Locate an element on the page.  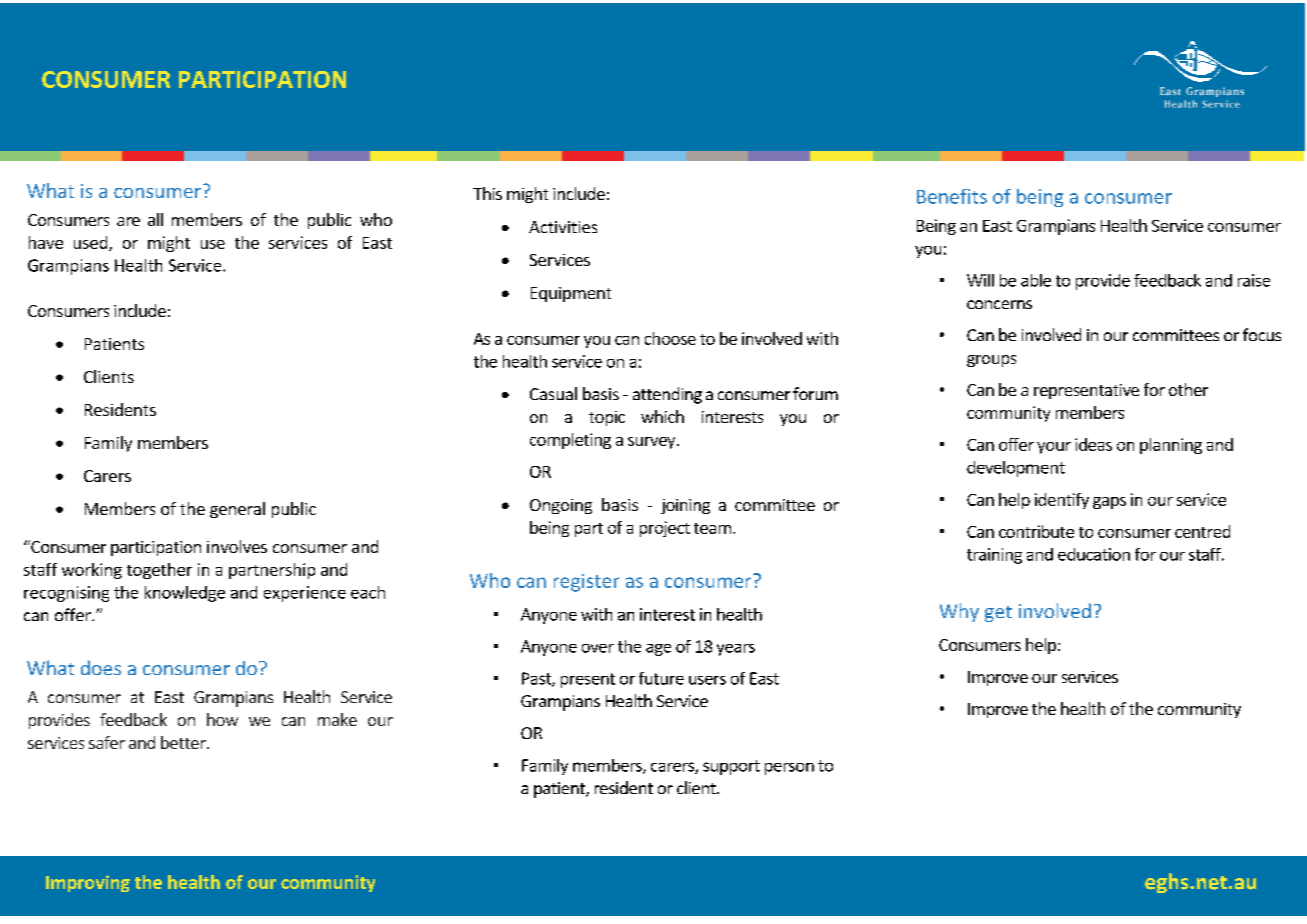
all is located at coordinates (155, 219).
